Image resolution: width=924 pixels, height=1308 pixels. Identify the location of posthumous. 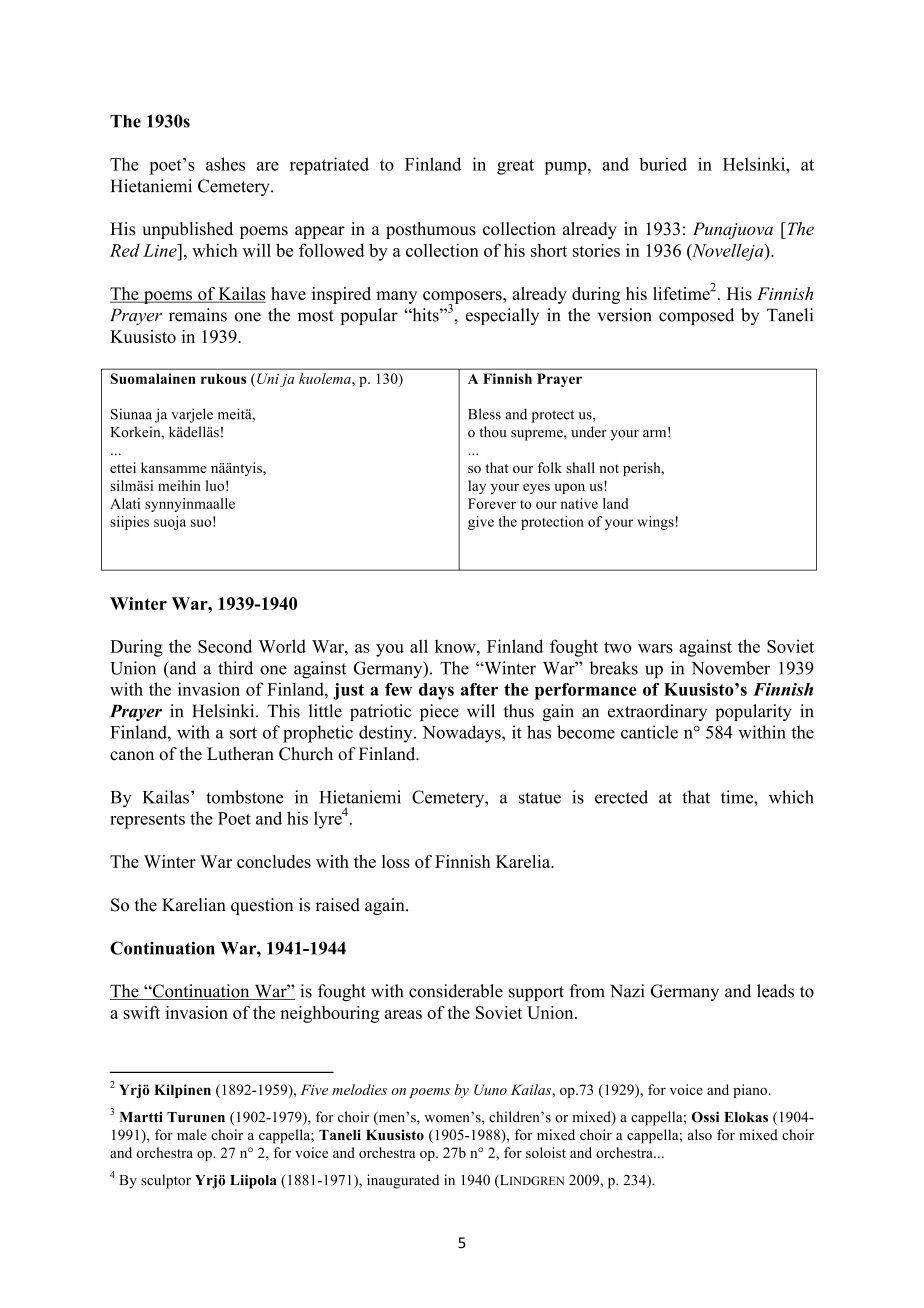
(431, 230).
